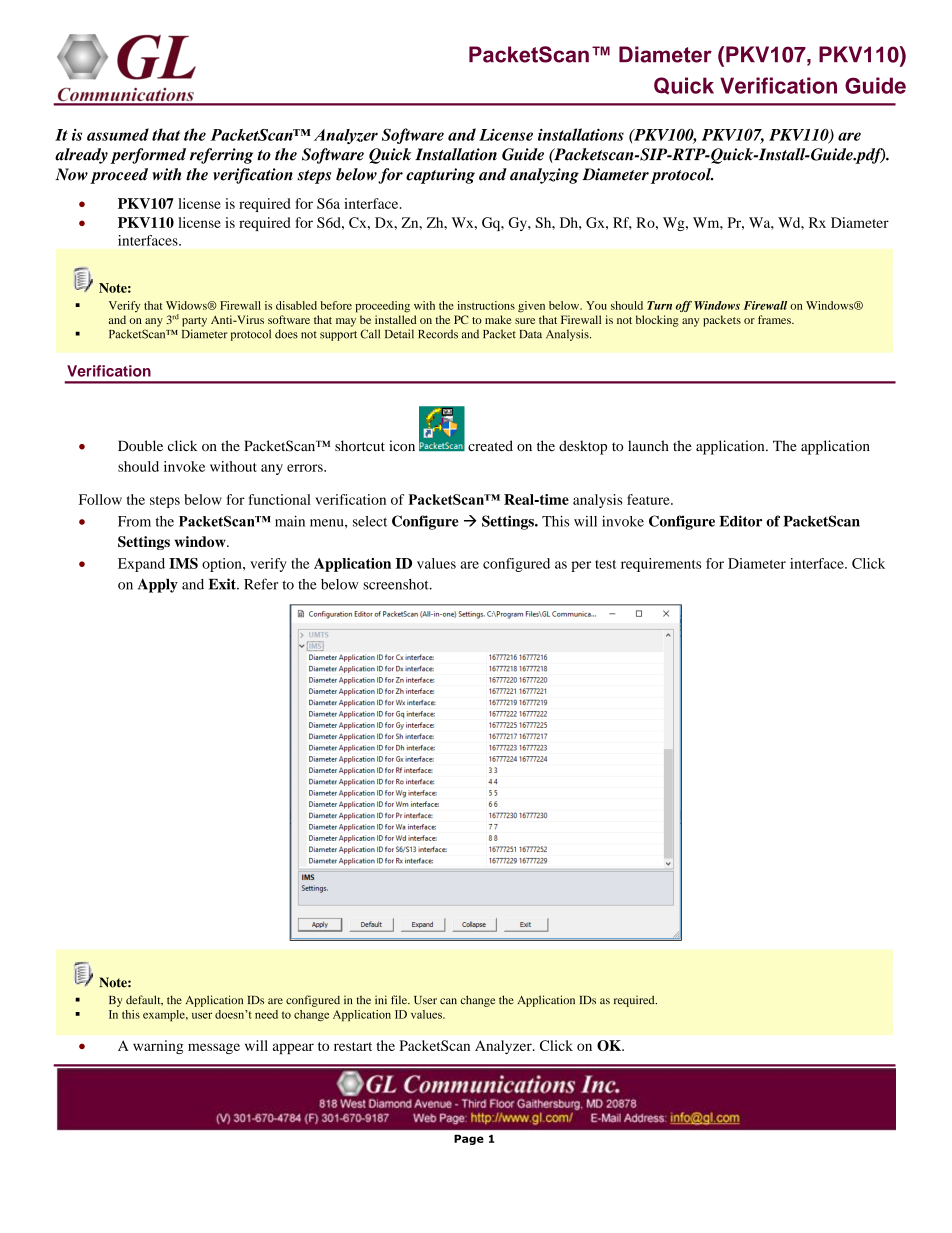  What do you see at coordinates (148, 156) in the document?
I see `performed` at bounding box center [148, 156].
